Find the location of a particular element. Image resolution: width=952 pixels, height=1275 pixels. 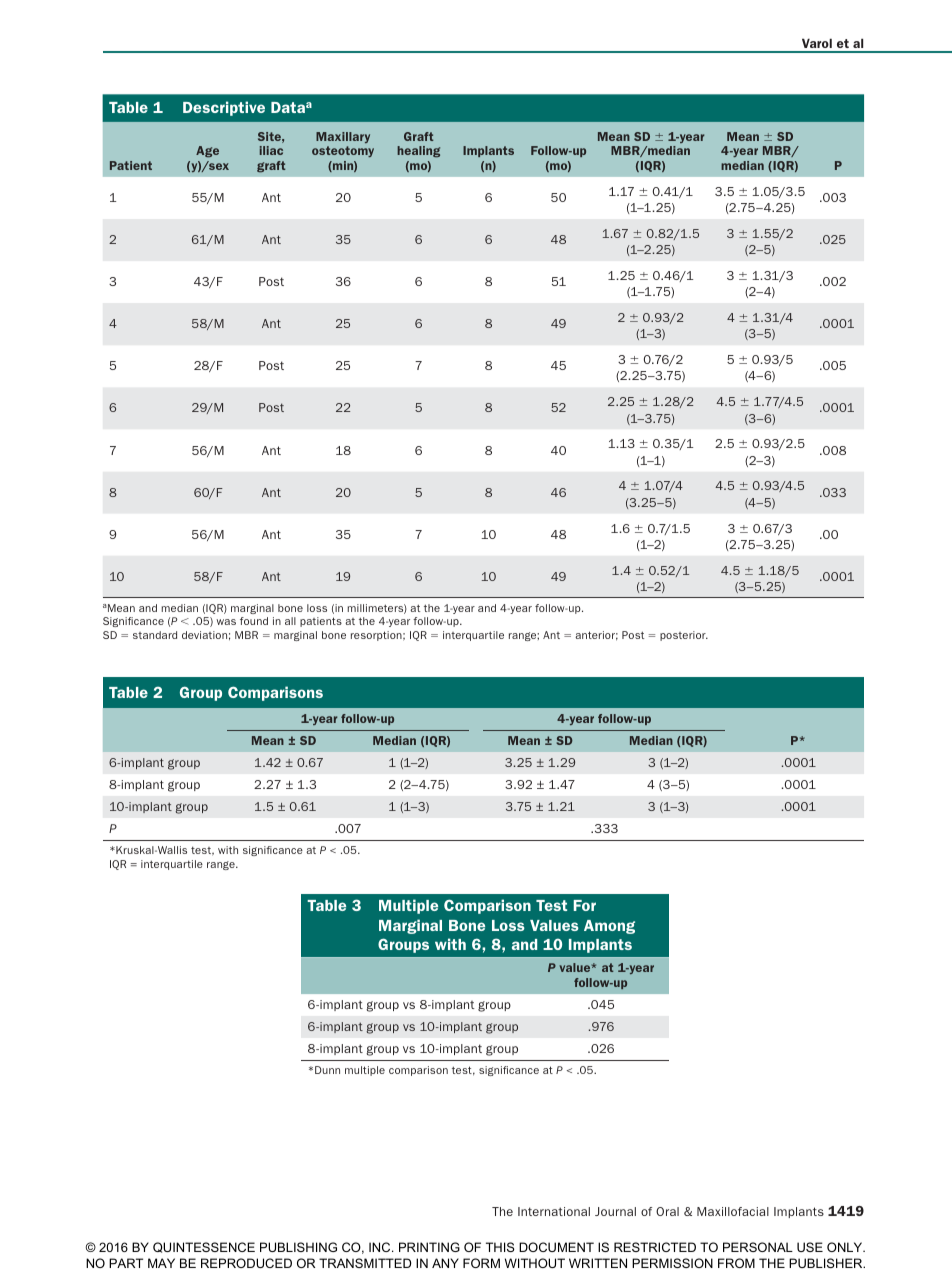

was is located at coordinates (226, 622).
